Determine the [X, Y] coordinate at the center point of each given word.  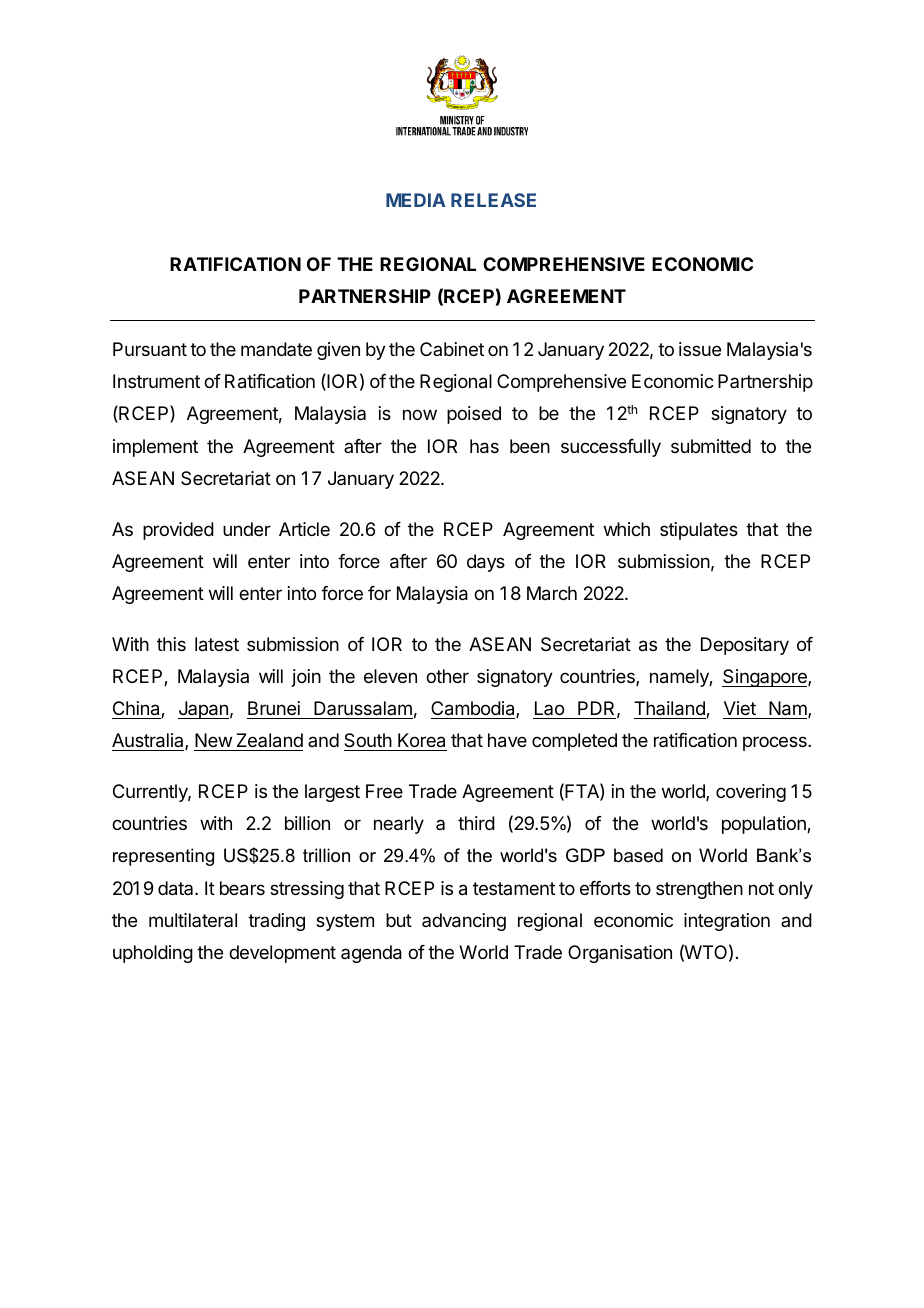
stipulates [699, 531]
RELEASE [493, 200]
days [486, 563]
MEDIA [416, 200]
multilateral [193, 920]
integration [727, 922]
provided [178, 531]
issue [700, 349]
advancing [464, 922]
